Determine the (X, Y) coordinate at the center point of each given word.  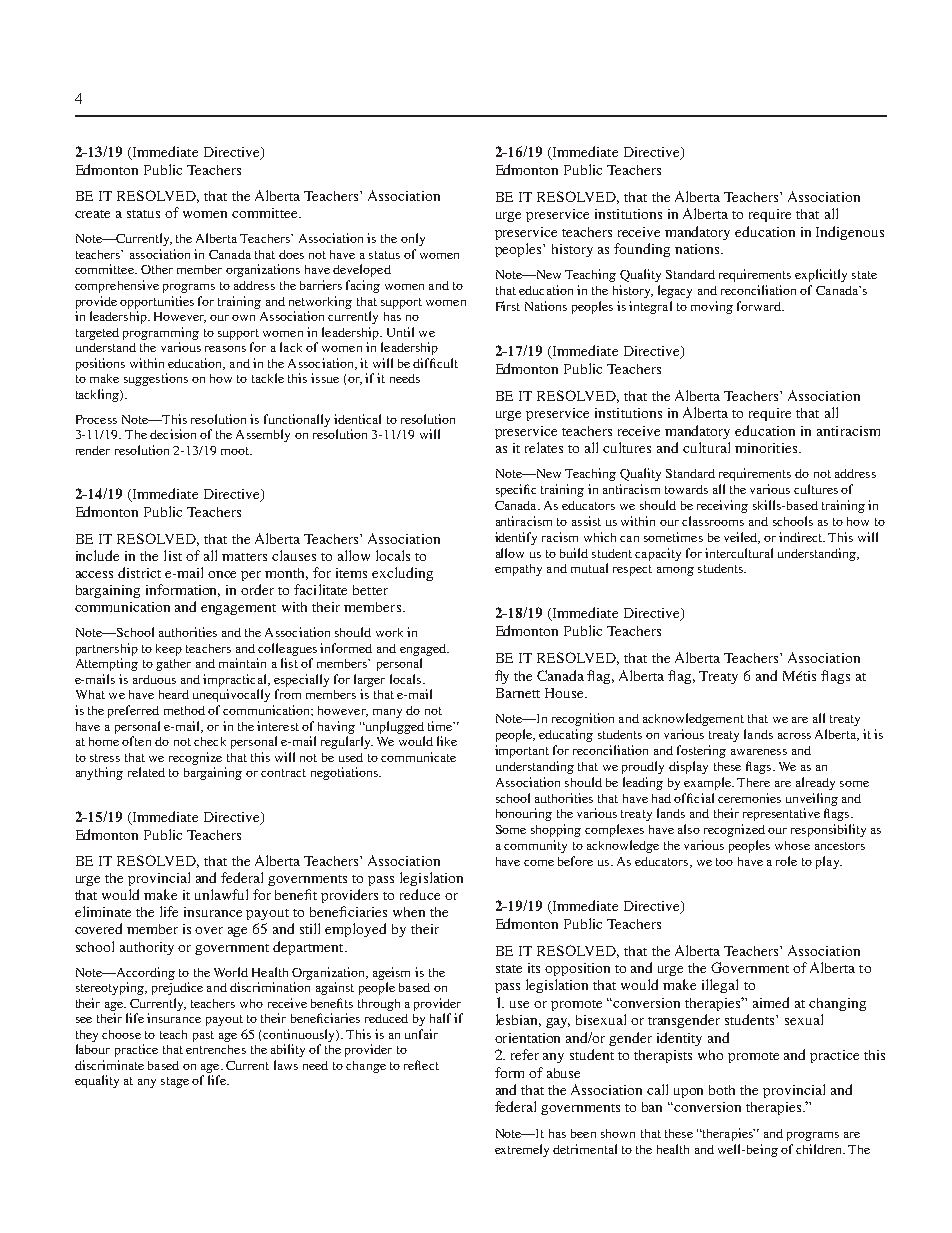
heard (174, 694)
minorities (767, 448)
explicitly (821, 275)
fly (502, 677)
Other (157, 269)
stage (175, 1082)
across (794, 736)
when (409, 912)
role (786, 861)
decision (173, 434)
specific (516, 490)
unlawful (221, 894)
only (413, 239)
